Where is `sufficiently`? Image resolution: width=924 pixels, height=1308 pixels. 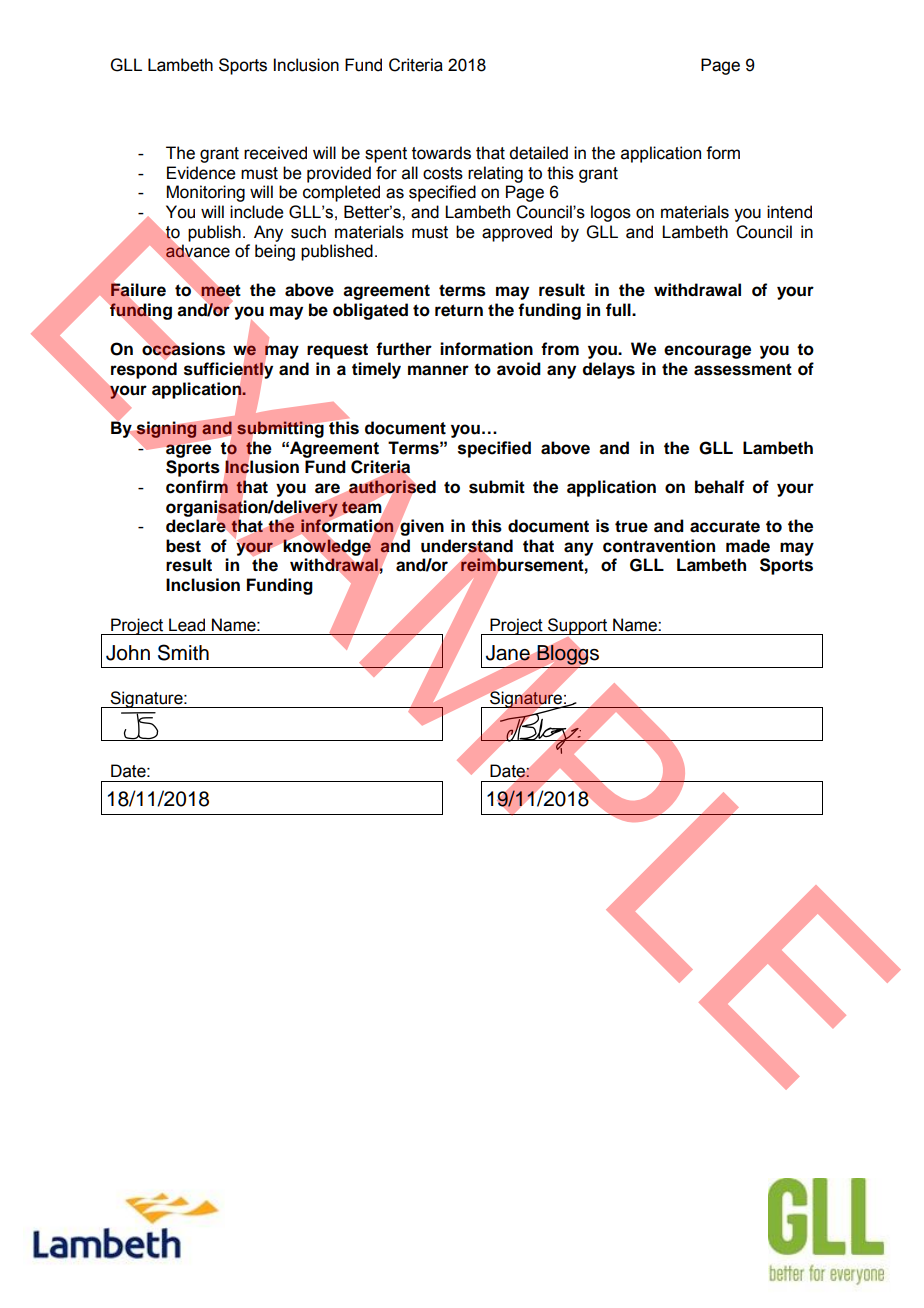
sufficiently is located at coordinates (228, 370).
